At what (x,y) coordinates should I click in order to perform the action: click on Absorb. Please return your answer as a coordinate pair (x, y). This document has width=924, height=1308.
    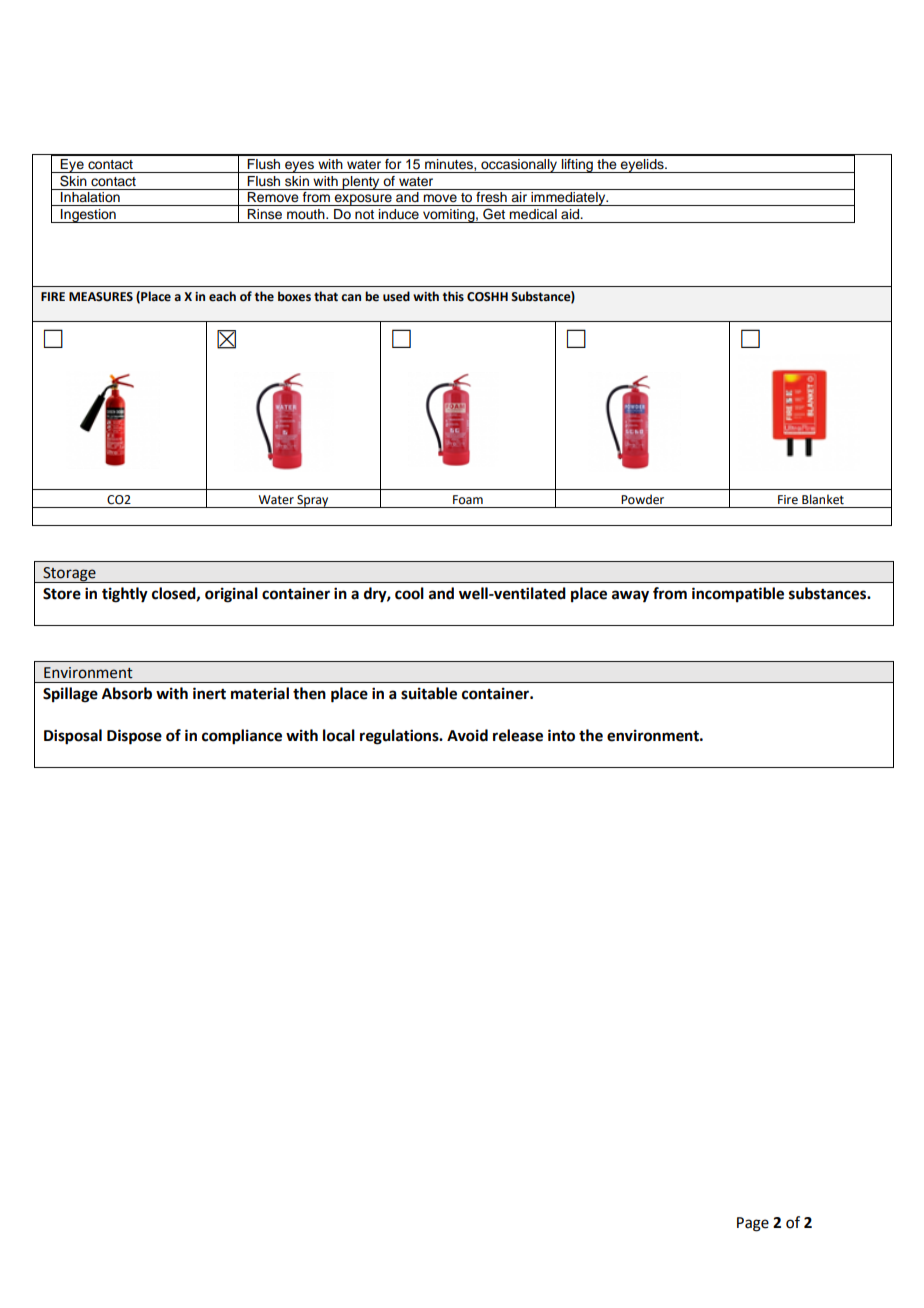
    Looking at the image, I should click on (127, 693).
